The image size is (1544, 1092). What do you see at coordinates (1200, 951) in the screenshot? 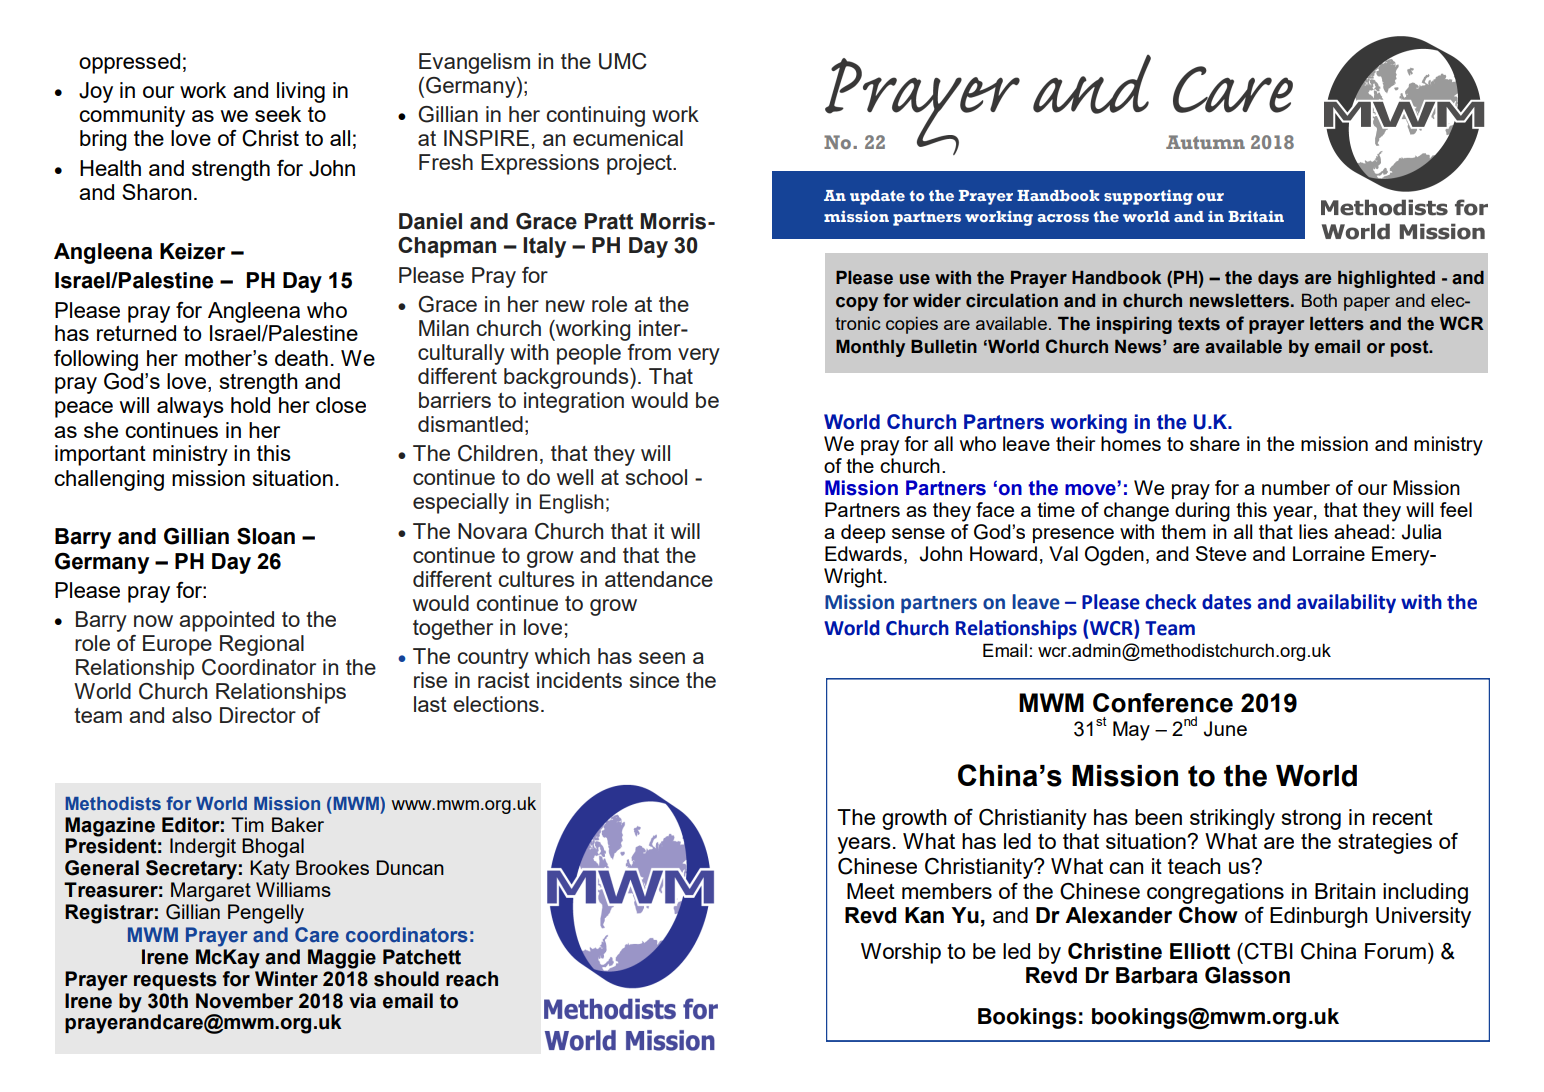
I see `Elliott` at bounding box center [1200, 951].
